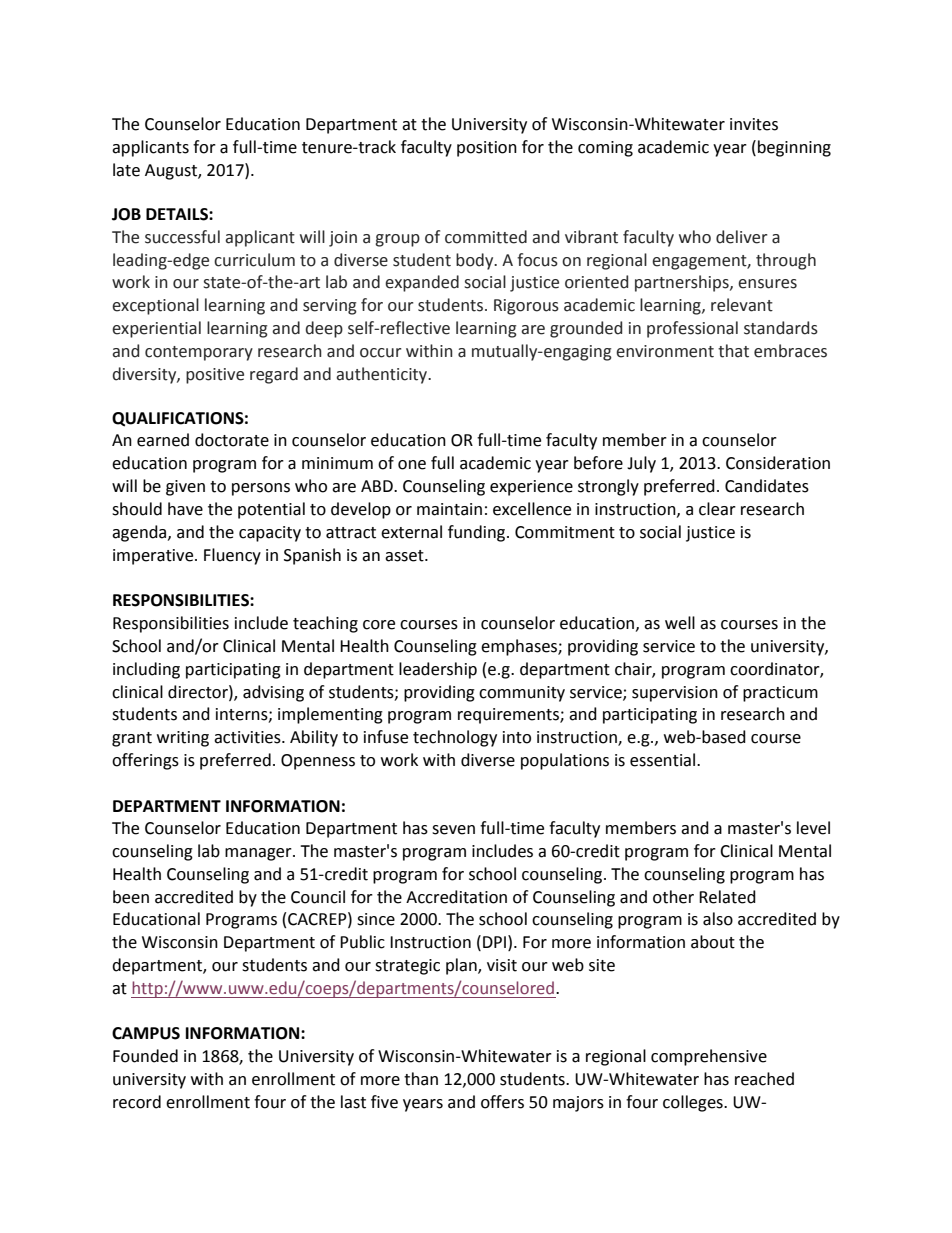  Describe the element at coordinates (487, 149) in the screenshot. I see `position` at that location.
